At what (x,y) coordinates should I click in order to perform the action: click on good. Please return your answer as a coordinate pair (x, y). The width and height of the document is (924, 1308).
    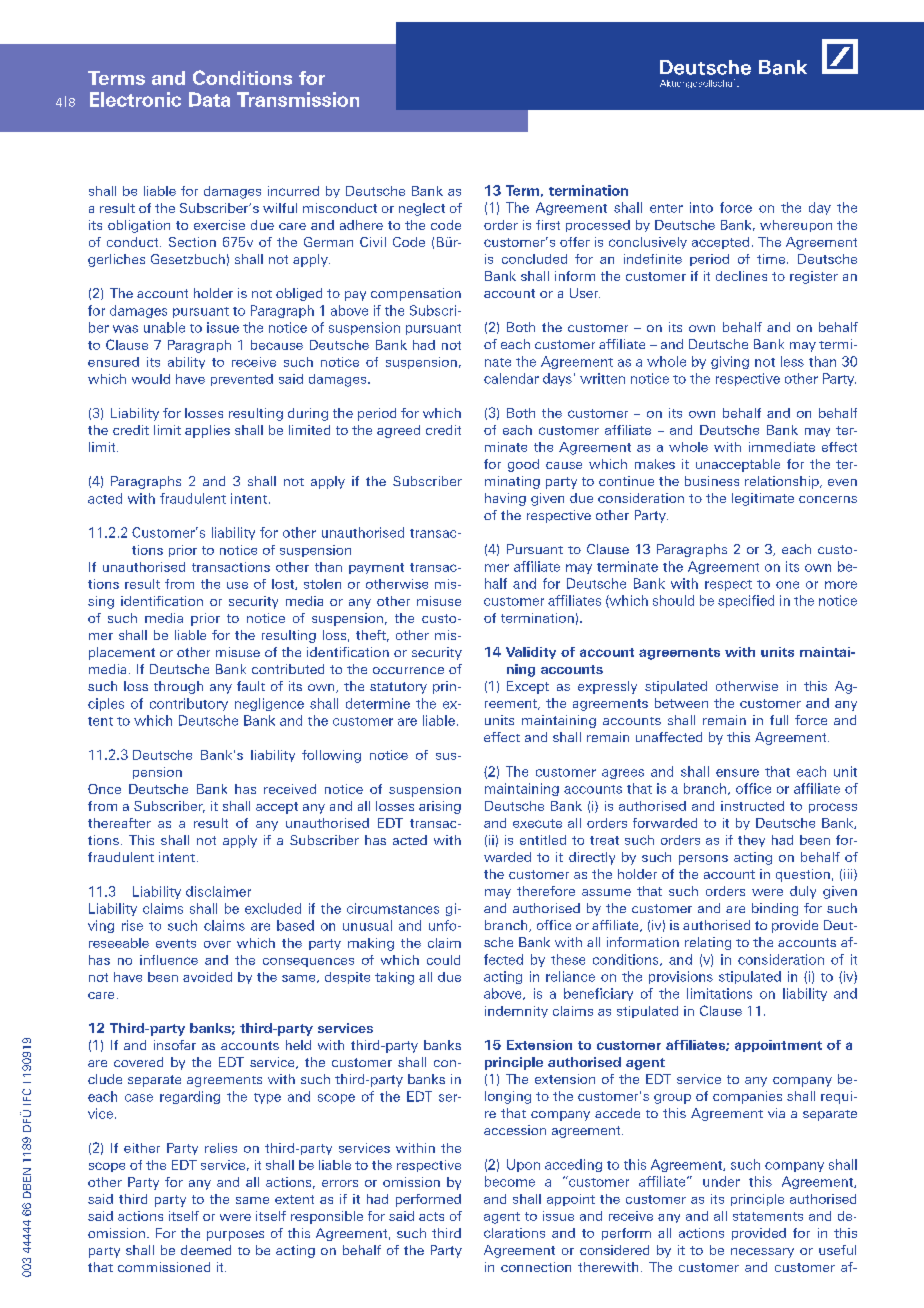
    Looking at the image, I should click on (523, 465).
